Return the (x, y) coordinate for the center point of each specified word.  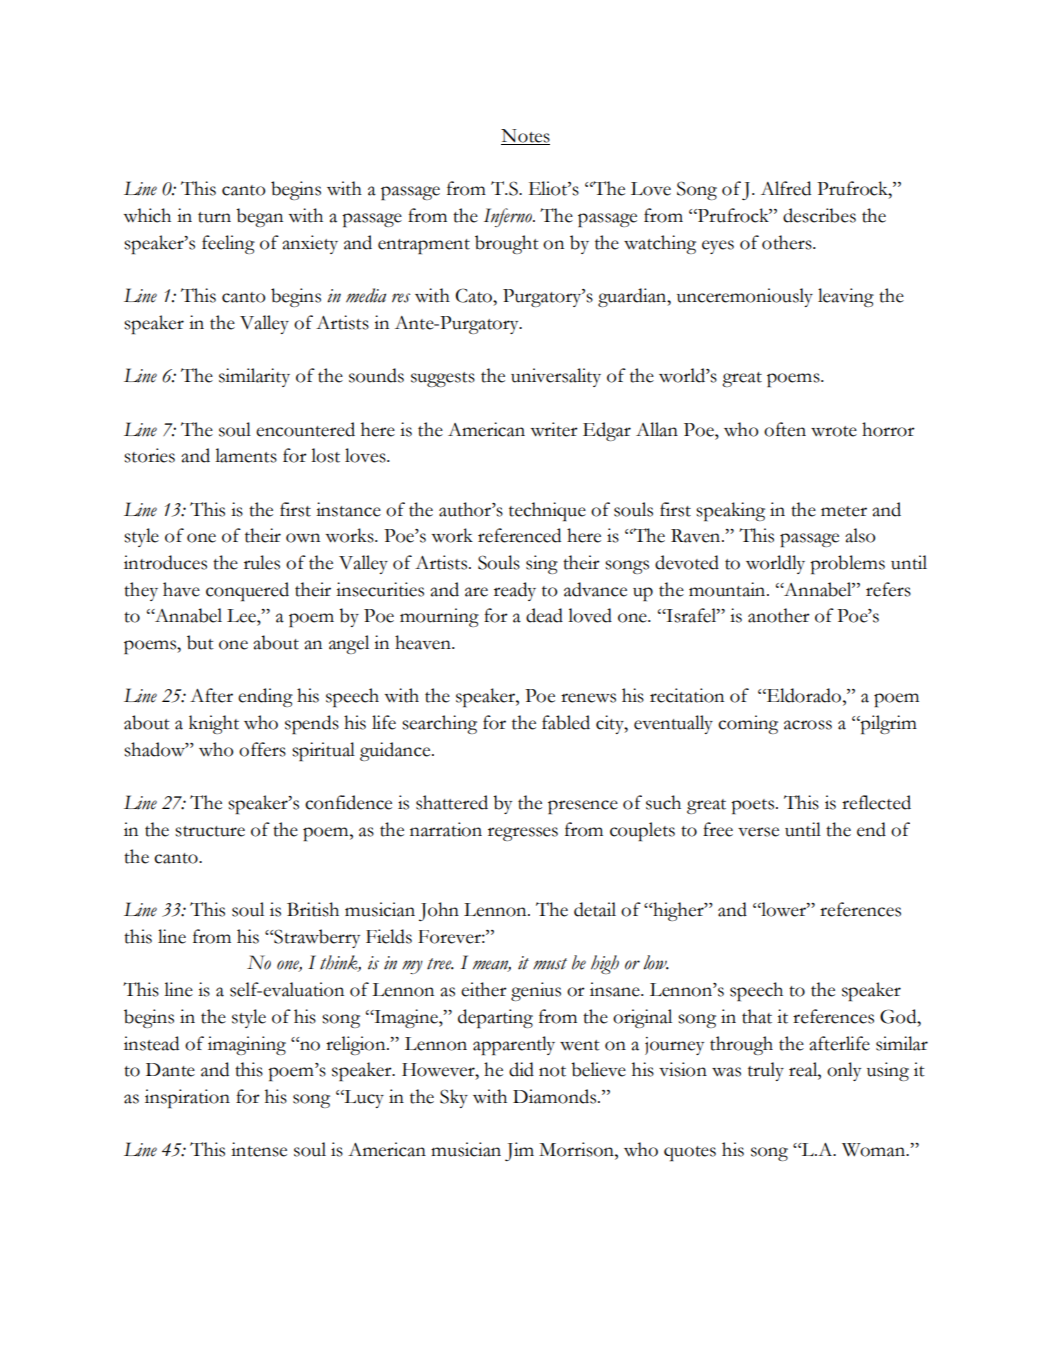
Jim (519, 1151)
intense (259, 1149)
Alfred (786, 188)
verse (758, 832)
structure (210, 831)
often (785, 429)
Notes (525, 137)
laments (246, 455)
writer (554, 429)
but (200, 642)
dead (544, 615)
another (779, 615)
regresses (523, 834)
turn (214, 217)
